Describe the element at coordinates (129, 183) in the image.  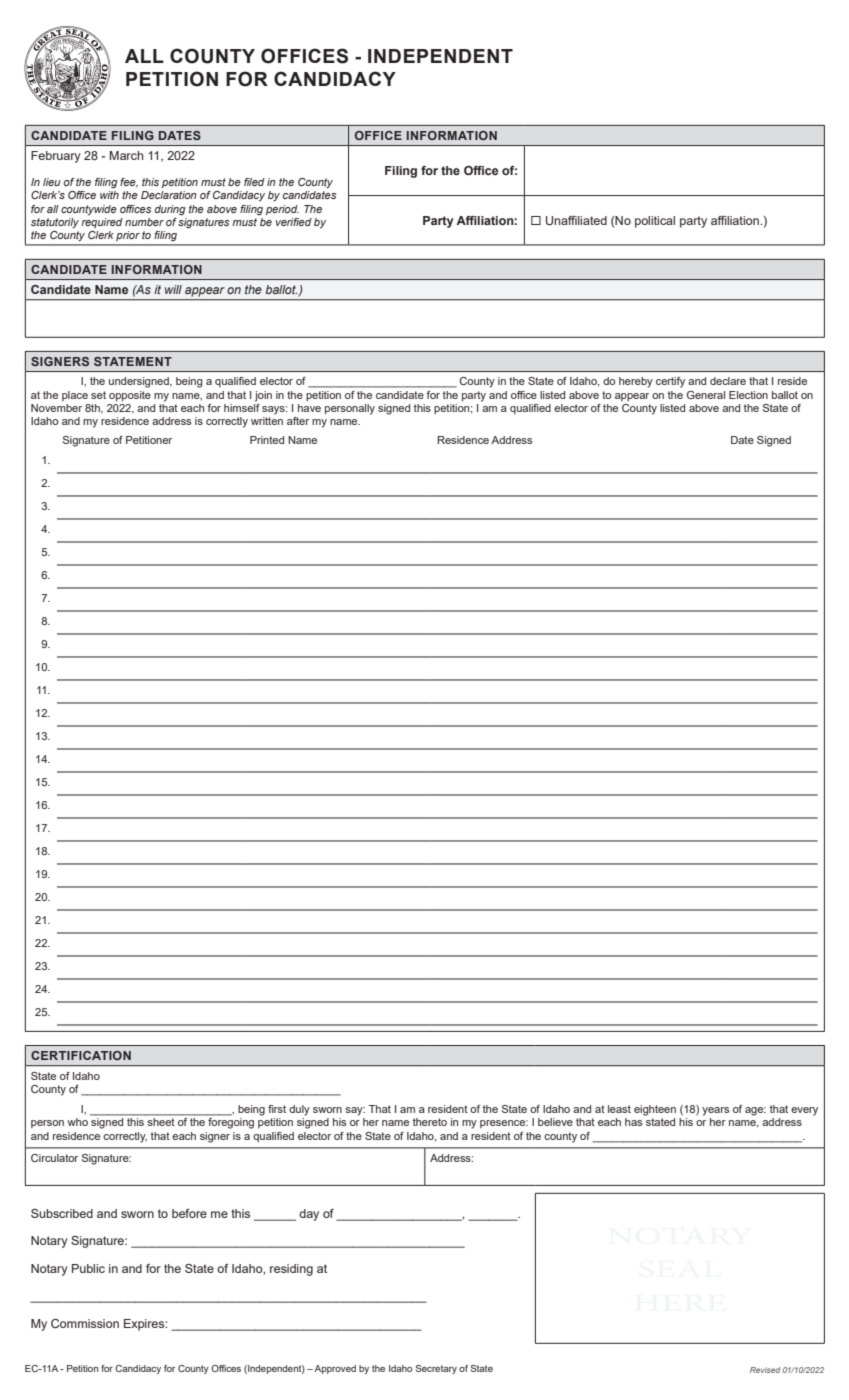
I see `fee` at that location.
